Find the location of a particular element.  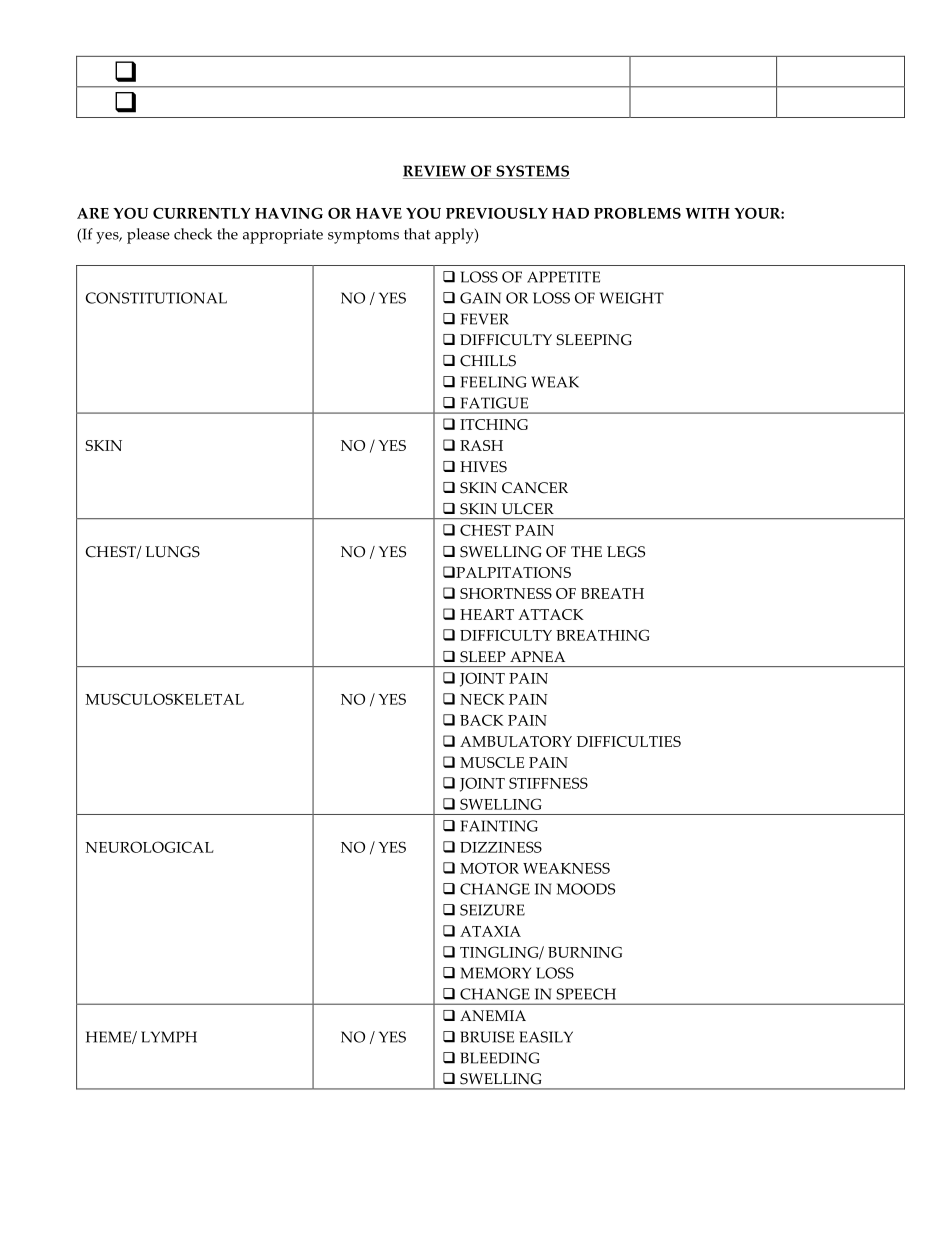

FAINTING is located at coordinates (499, 826).
